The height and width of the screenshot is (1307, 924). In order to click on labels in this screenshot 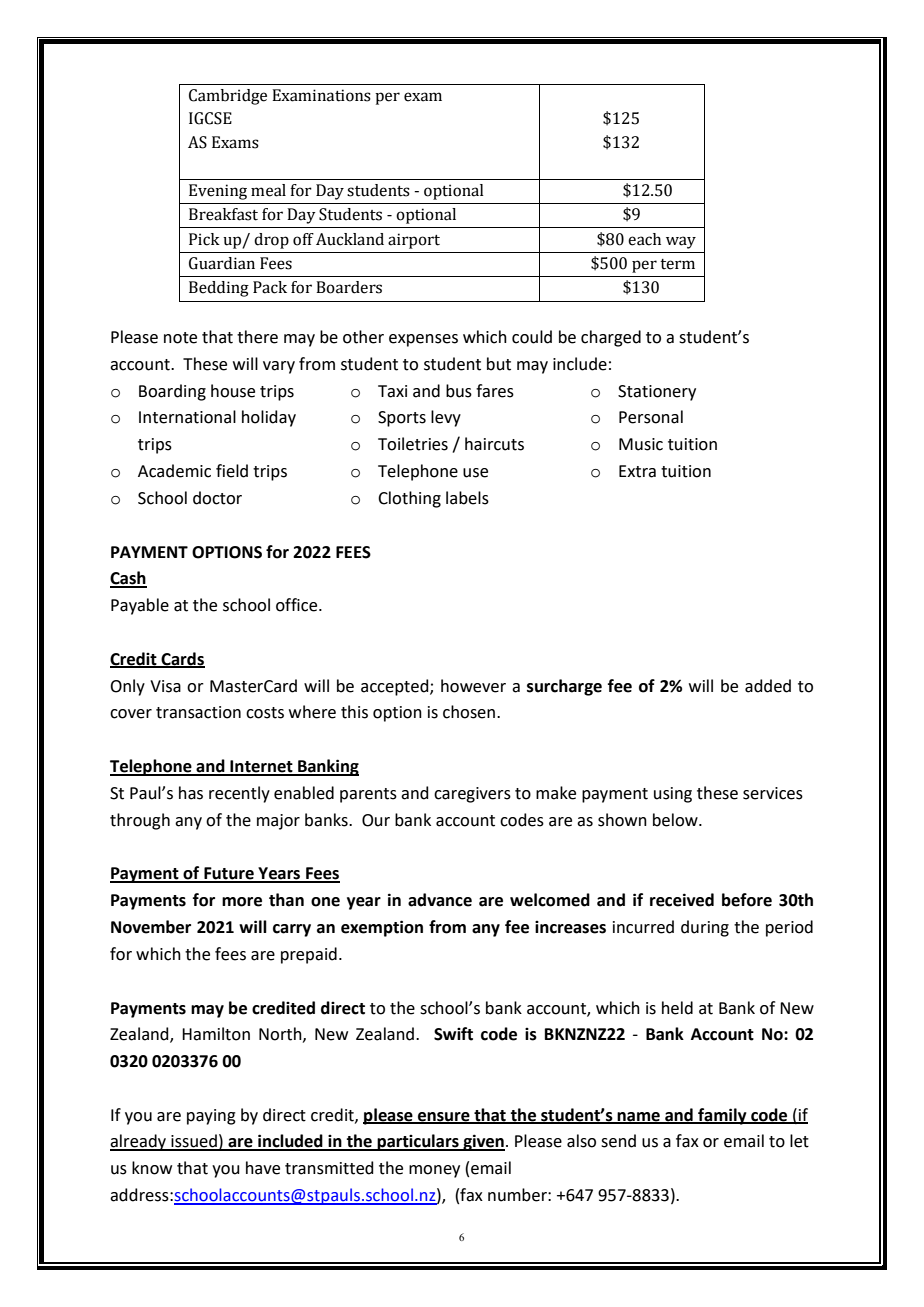, I will do `click(467, 498)`.
